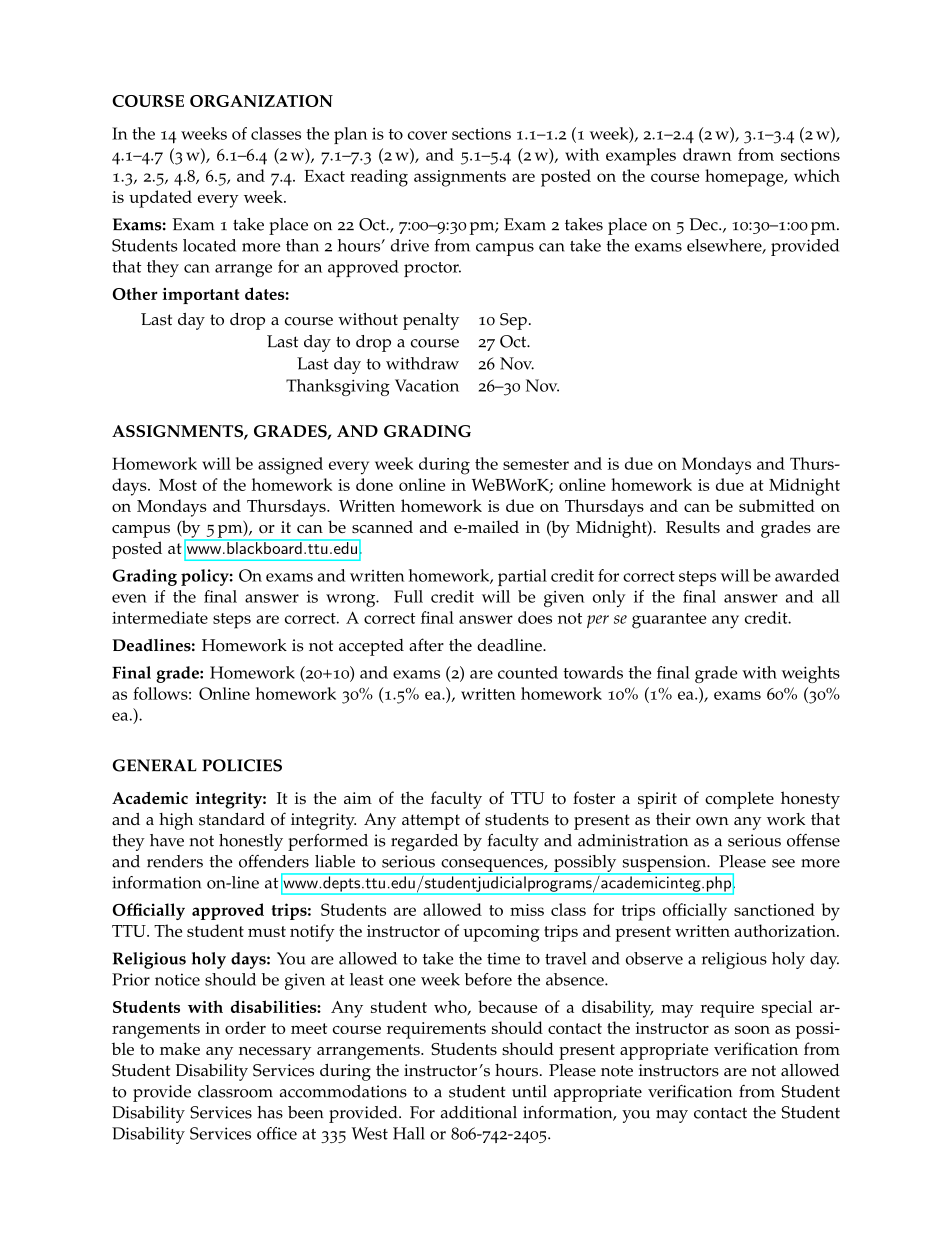  Describe the element at coordinates (261, 101) in the image. I see `ORGANIZATION` at that location.
